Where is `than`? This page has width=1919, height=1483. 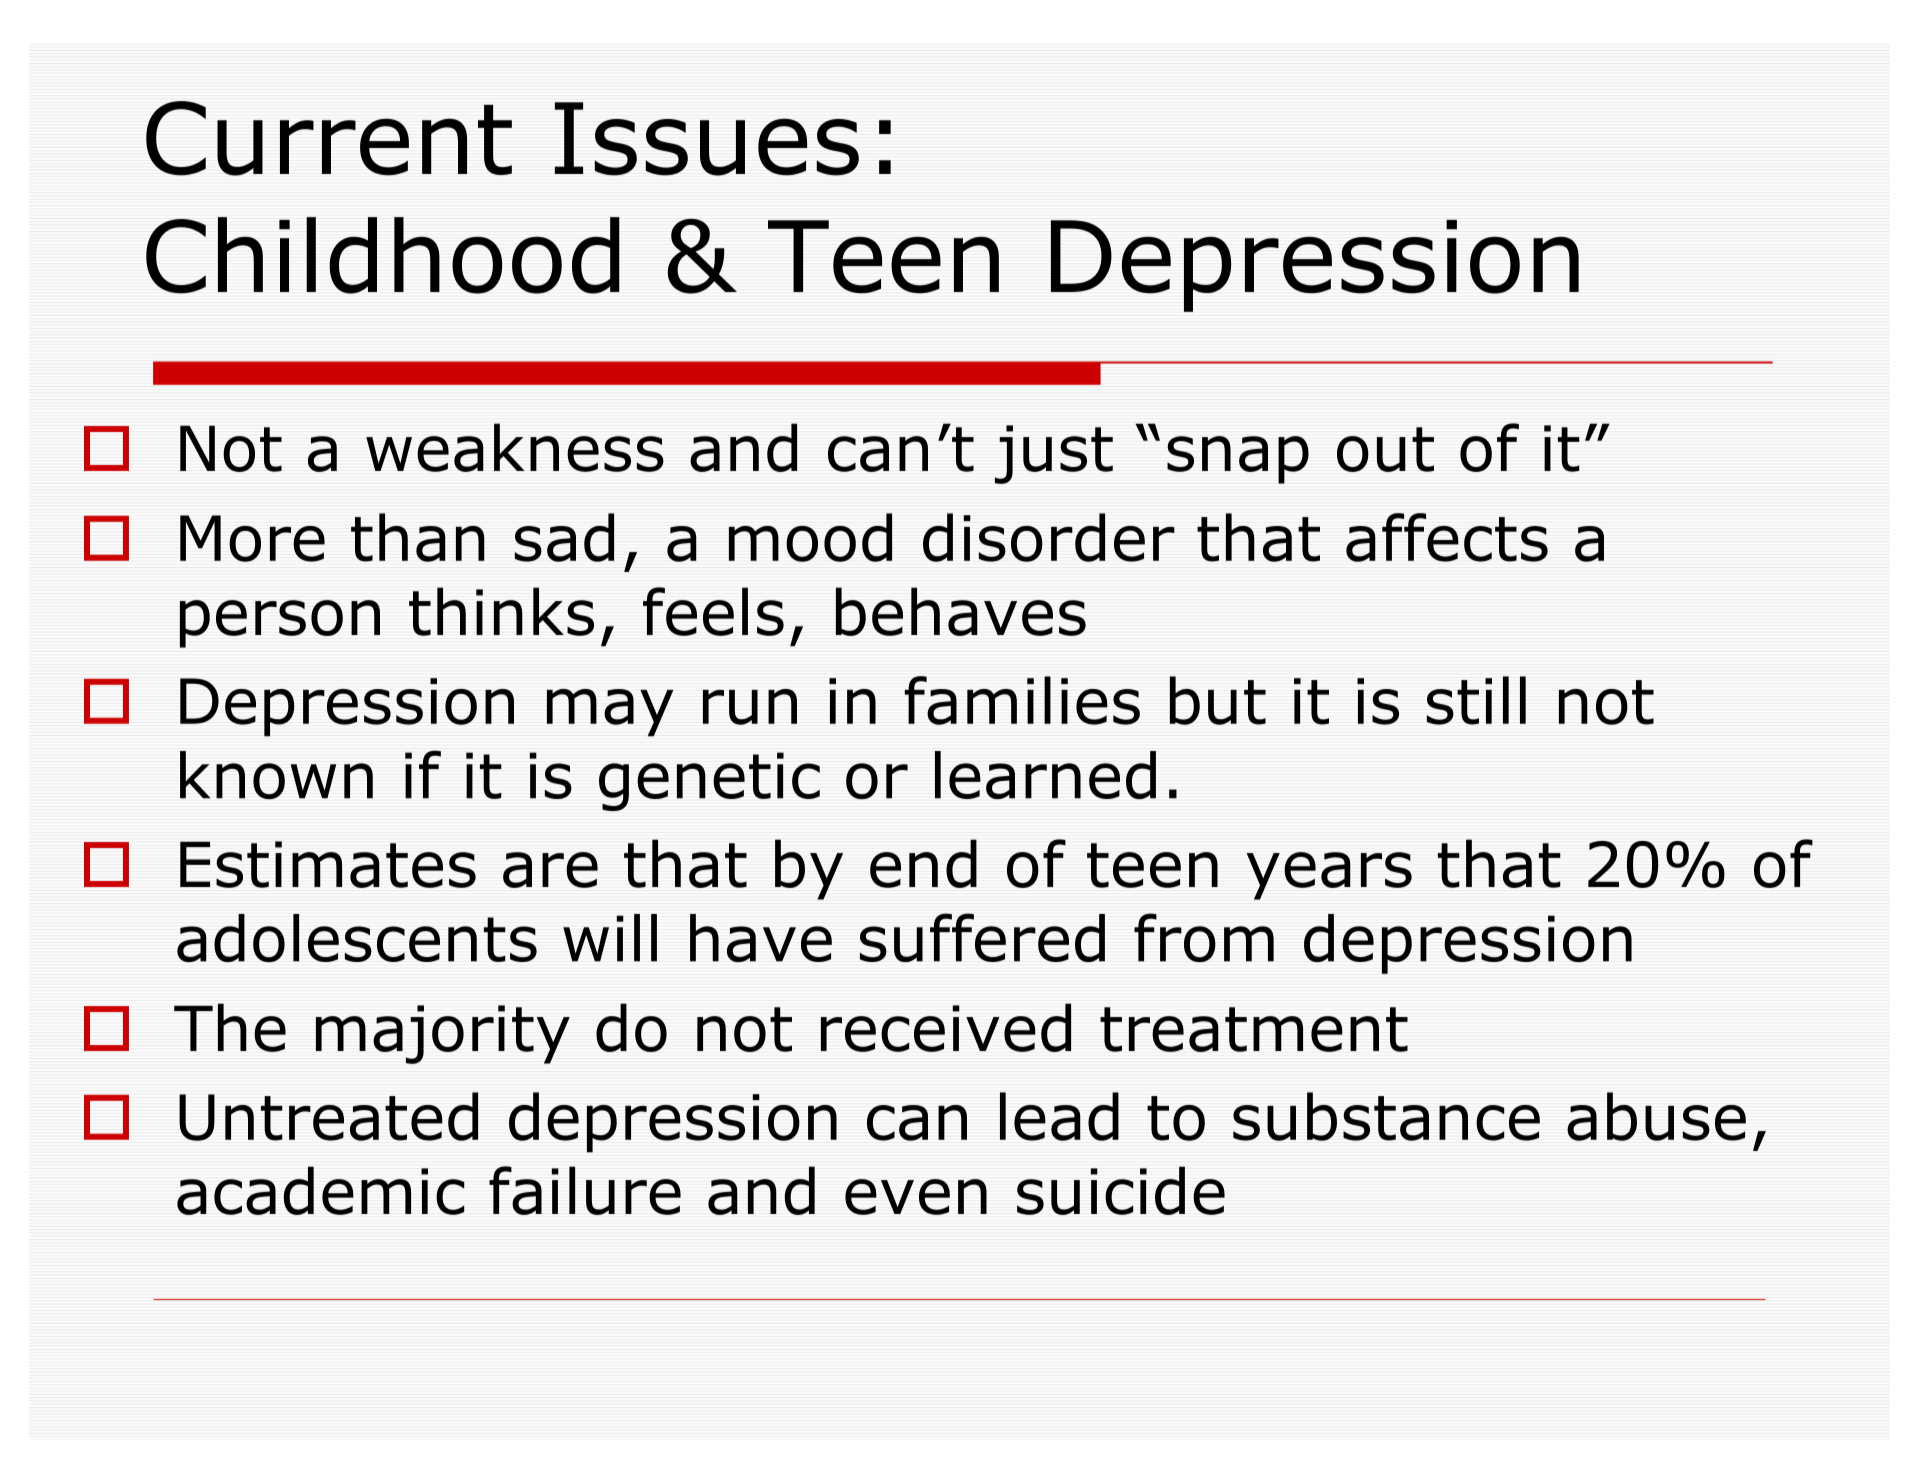
than is located at coordinates (418, 537).
